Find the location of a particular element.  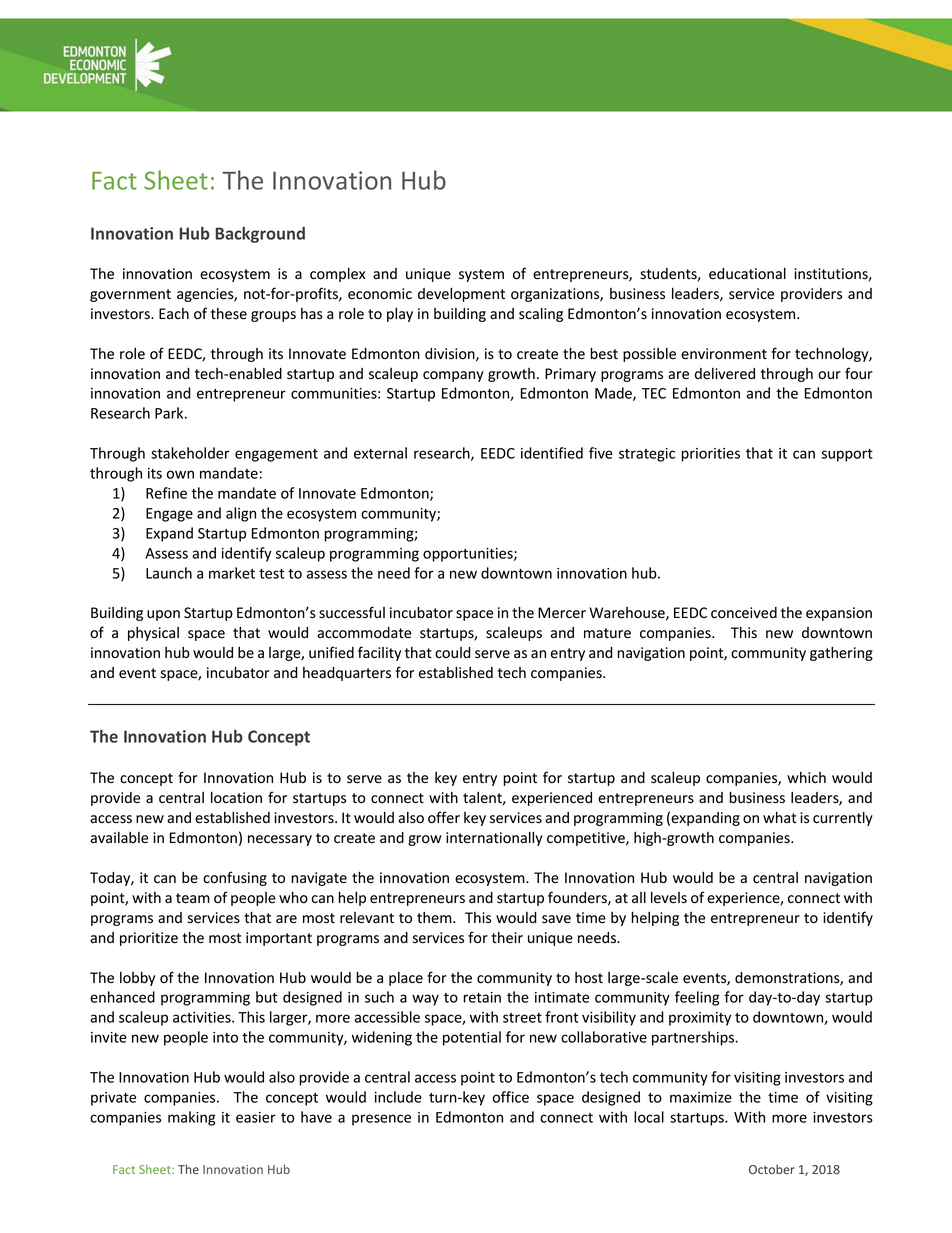

Background is located at coordinates (260, 235).
